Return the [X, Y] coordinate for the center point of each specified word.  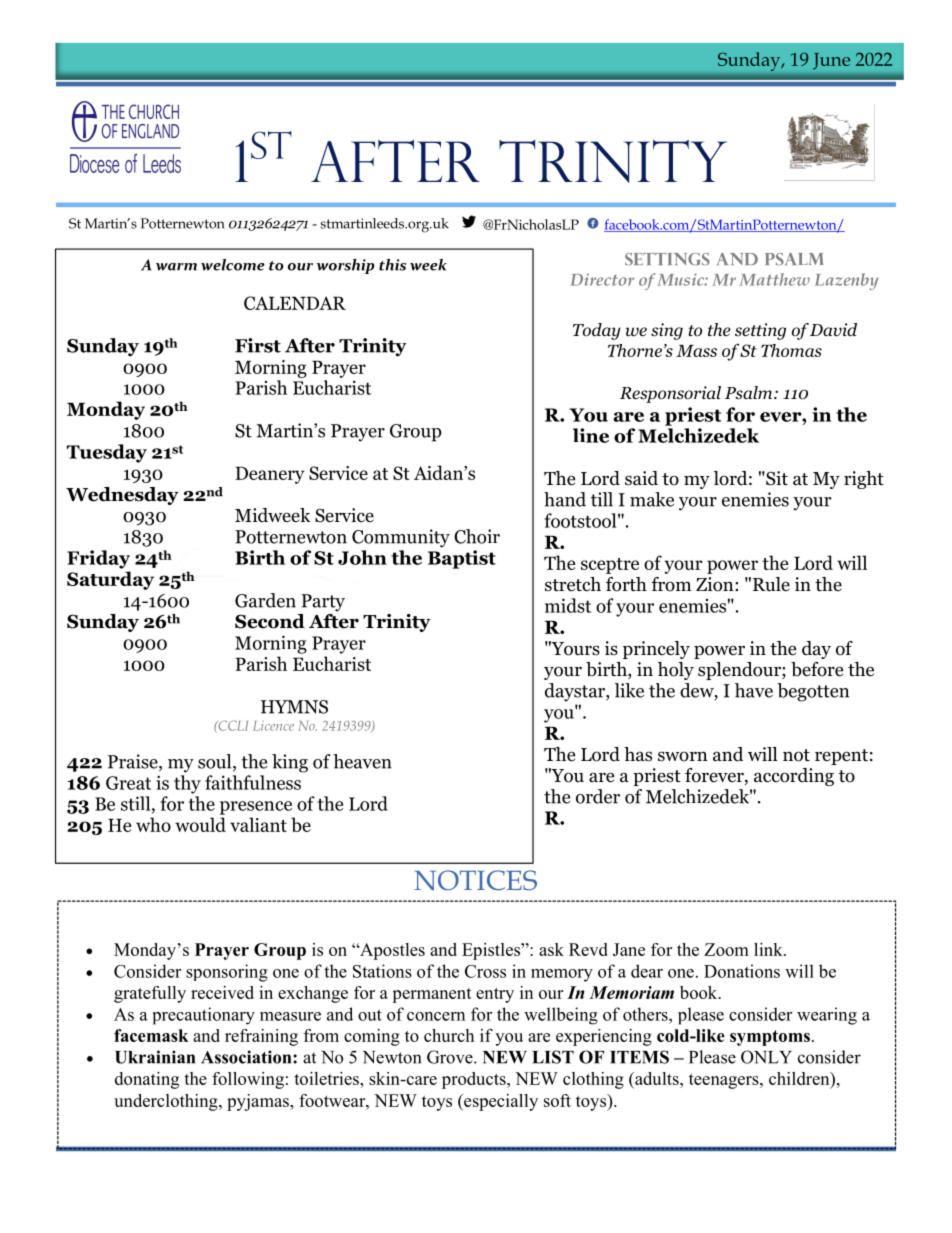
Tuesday [107, 453]
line [591, 435]
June [831, 61]
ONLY [766, 1057]
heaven [362, 761]
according [794, 777]
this [392, 265]
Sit [776, 478]
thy [187, 784]
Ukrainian [155, 1057]
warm [176, 267]
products [475, 1080]
